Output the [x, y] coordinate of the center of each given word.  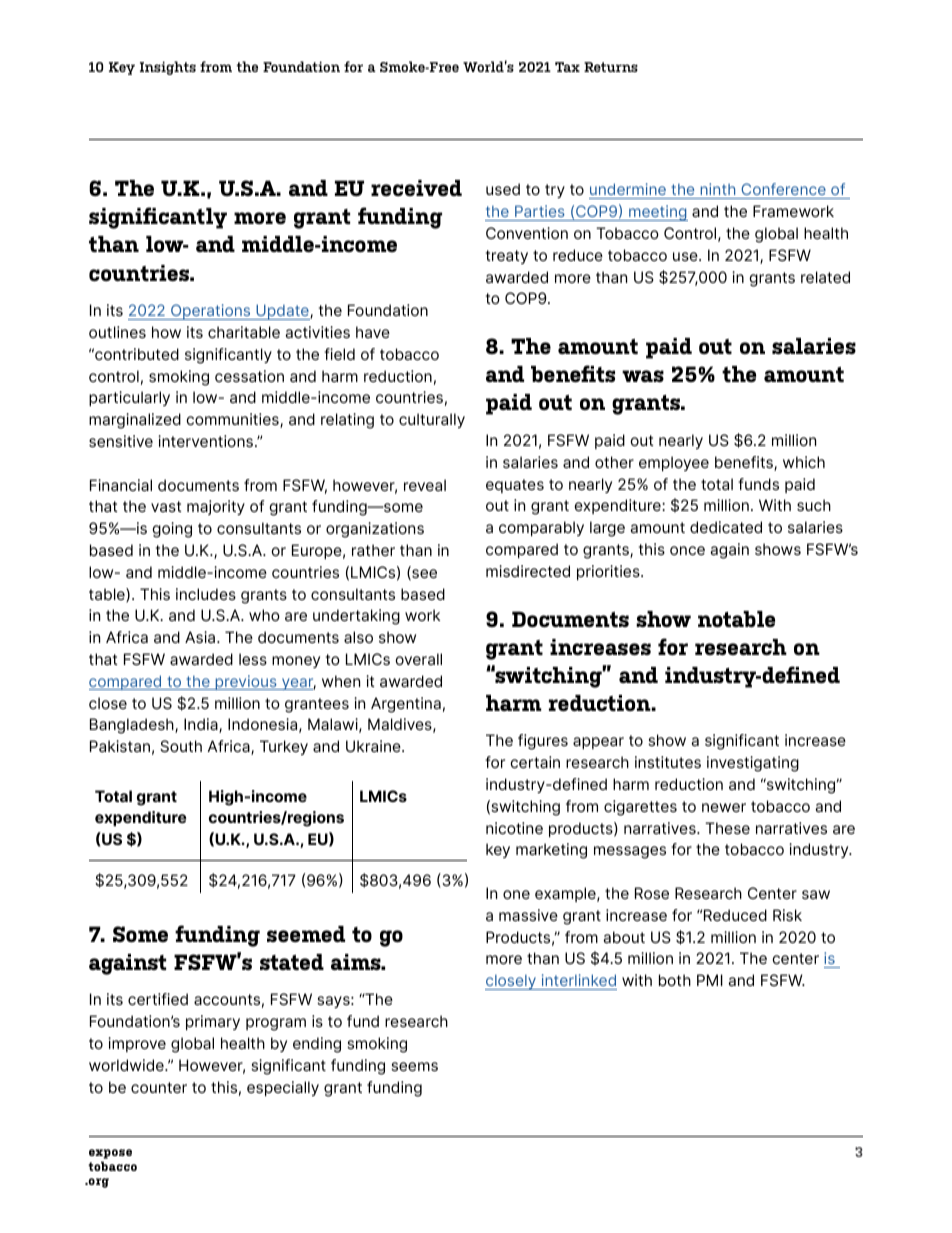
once [687, 550]
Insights [168, 68]
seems [414, 1066]
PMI [710, 980]
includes [206, 594]
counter [159, 1087]
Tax [567, 67]
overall [418, 659]
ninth [718, 189]
